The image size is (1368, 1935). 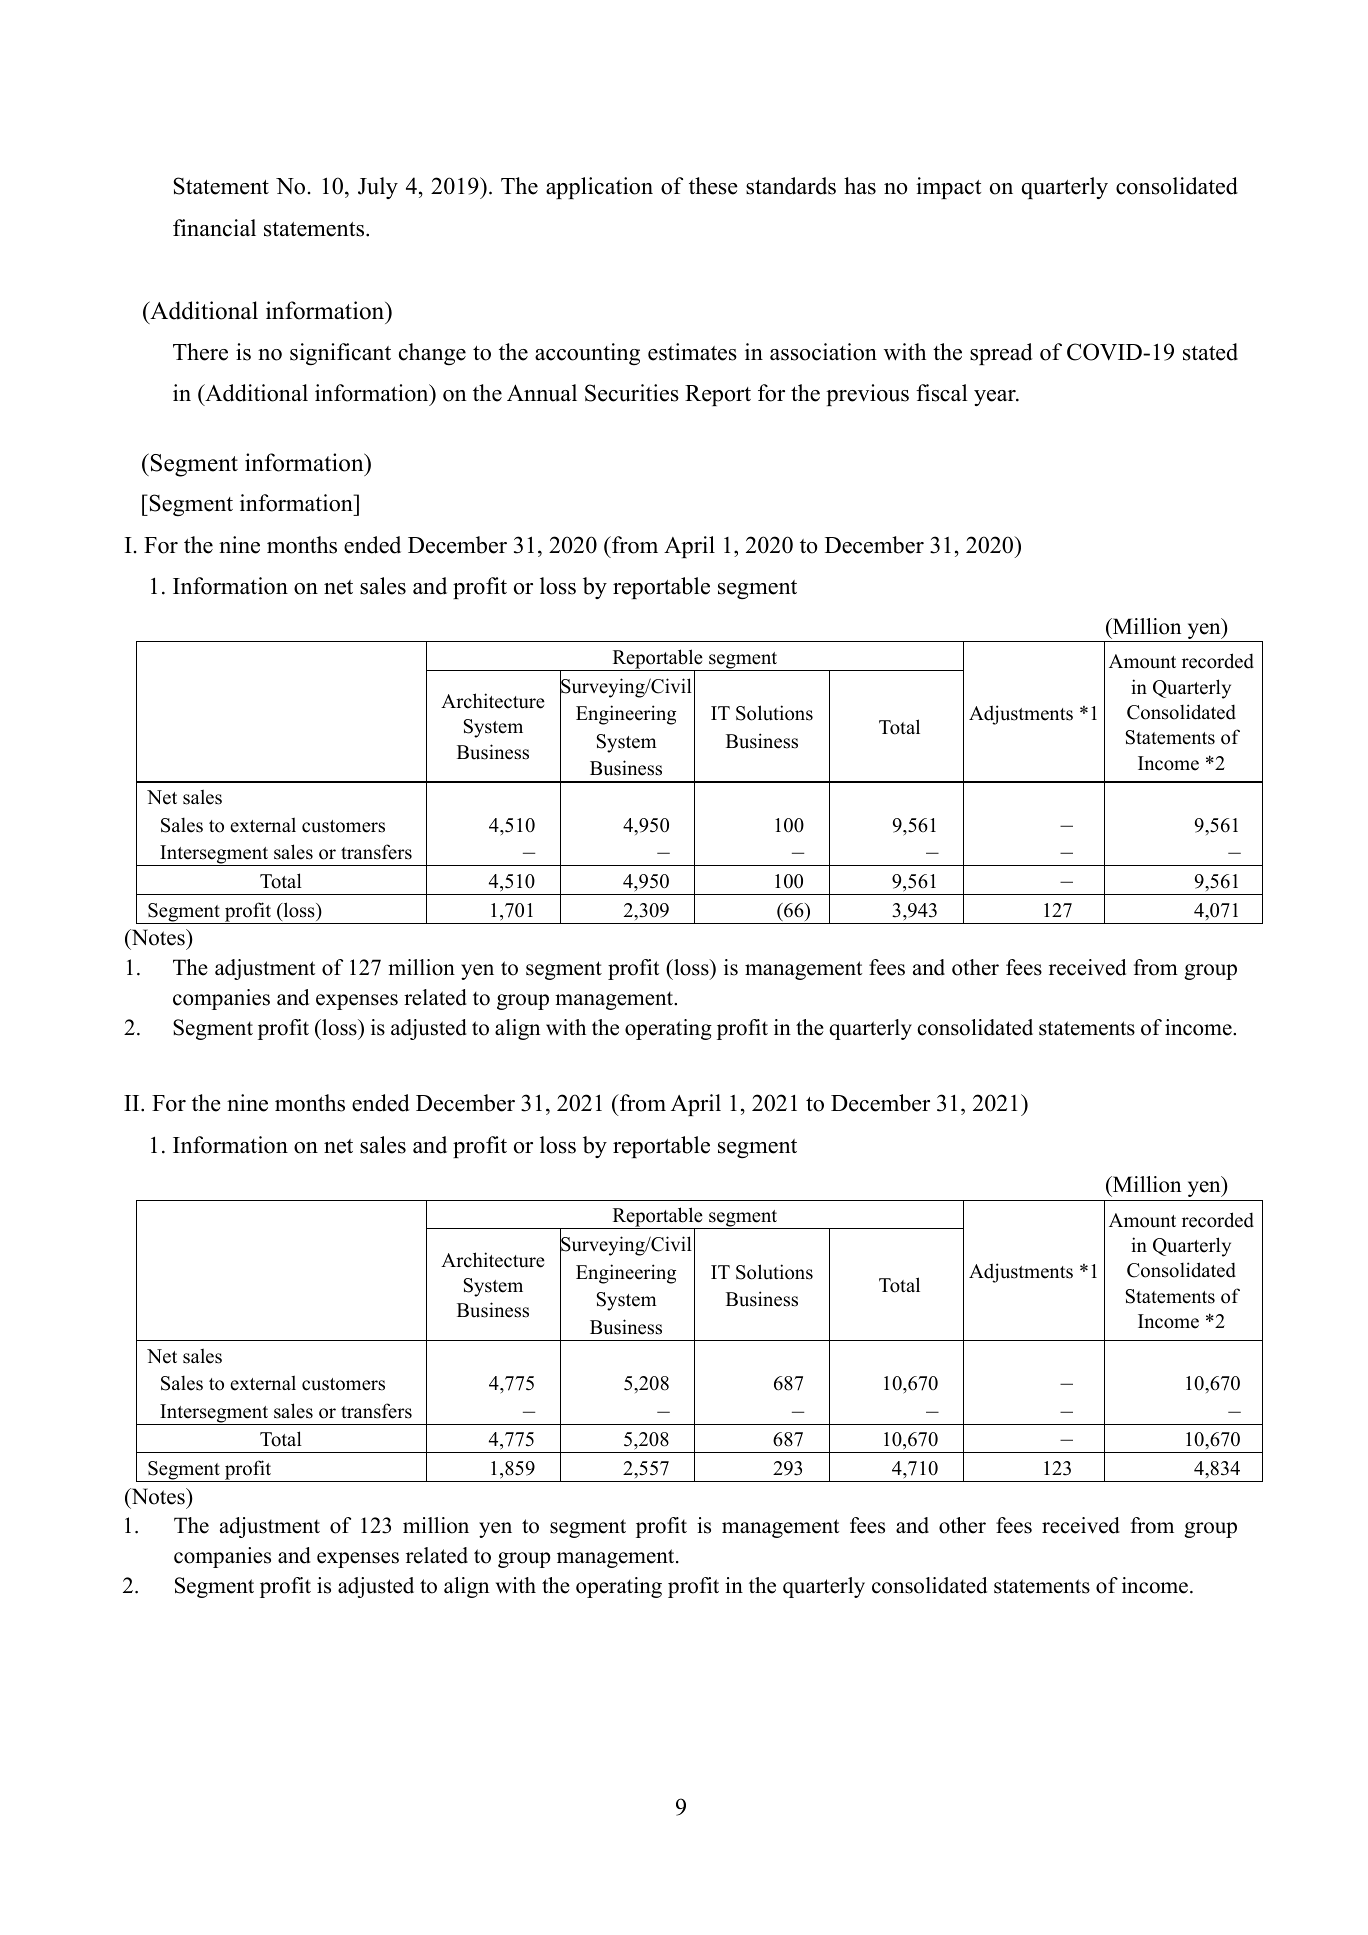 I want to click on significant, so click(x=340, y=354).
